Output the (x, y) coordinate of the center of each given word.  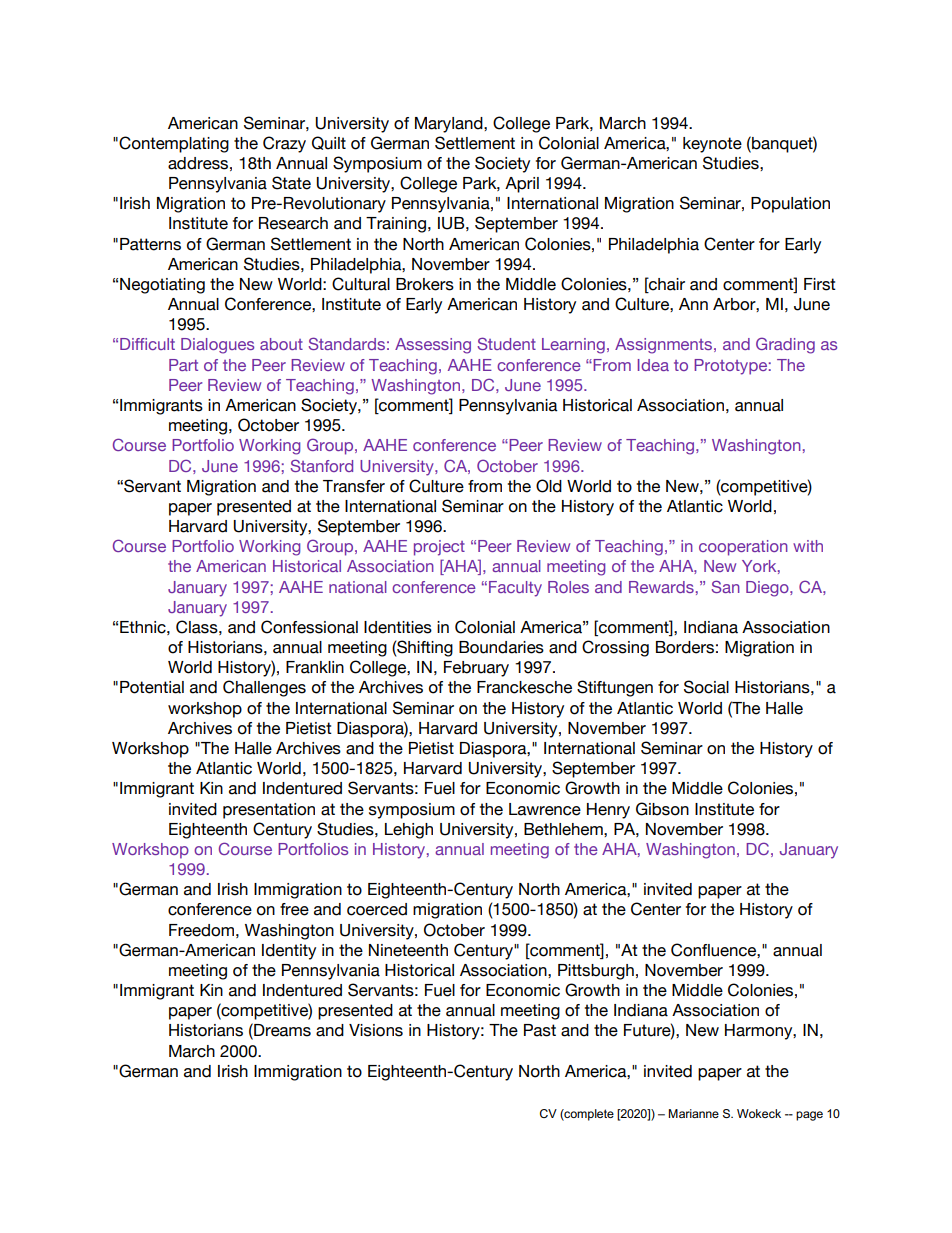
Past (540, 1030)
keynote (712, 145)
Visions (376, 1030)
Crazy (284, 144)
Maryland (450, 125)
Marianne (693, 1113)
